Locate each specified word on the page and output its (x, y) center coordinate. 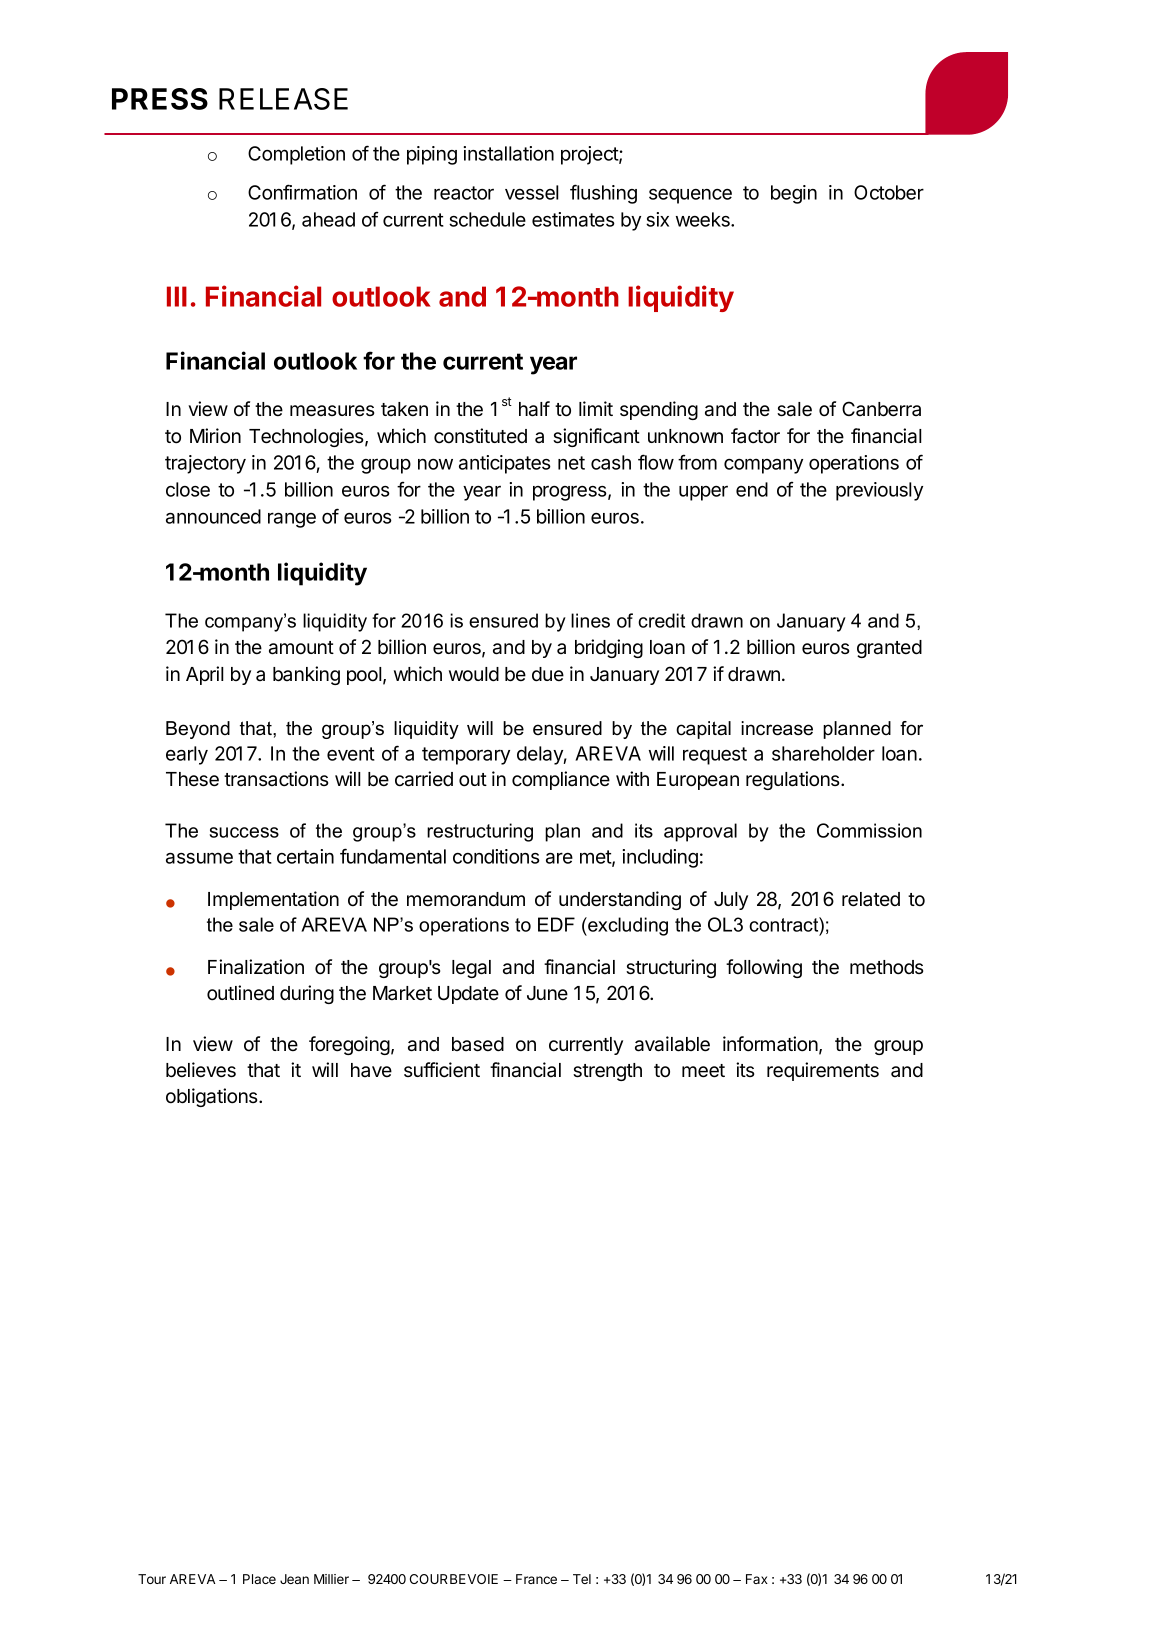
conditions (496, 856)
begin (794, 194)
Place (259, 1579)
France (536, 1579)
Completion (296, 155)
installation (509, 153)
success (244, 832)
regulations (794, 780)
